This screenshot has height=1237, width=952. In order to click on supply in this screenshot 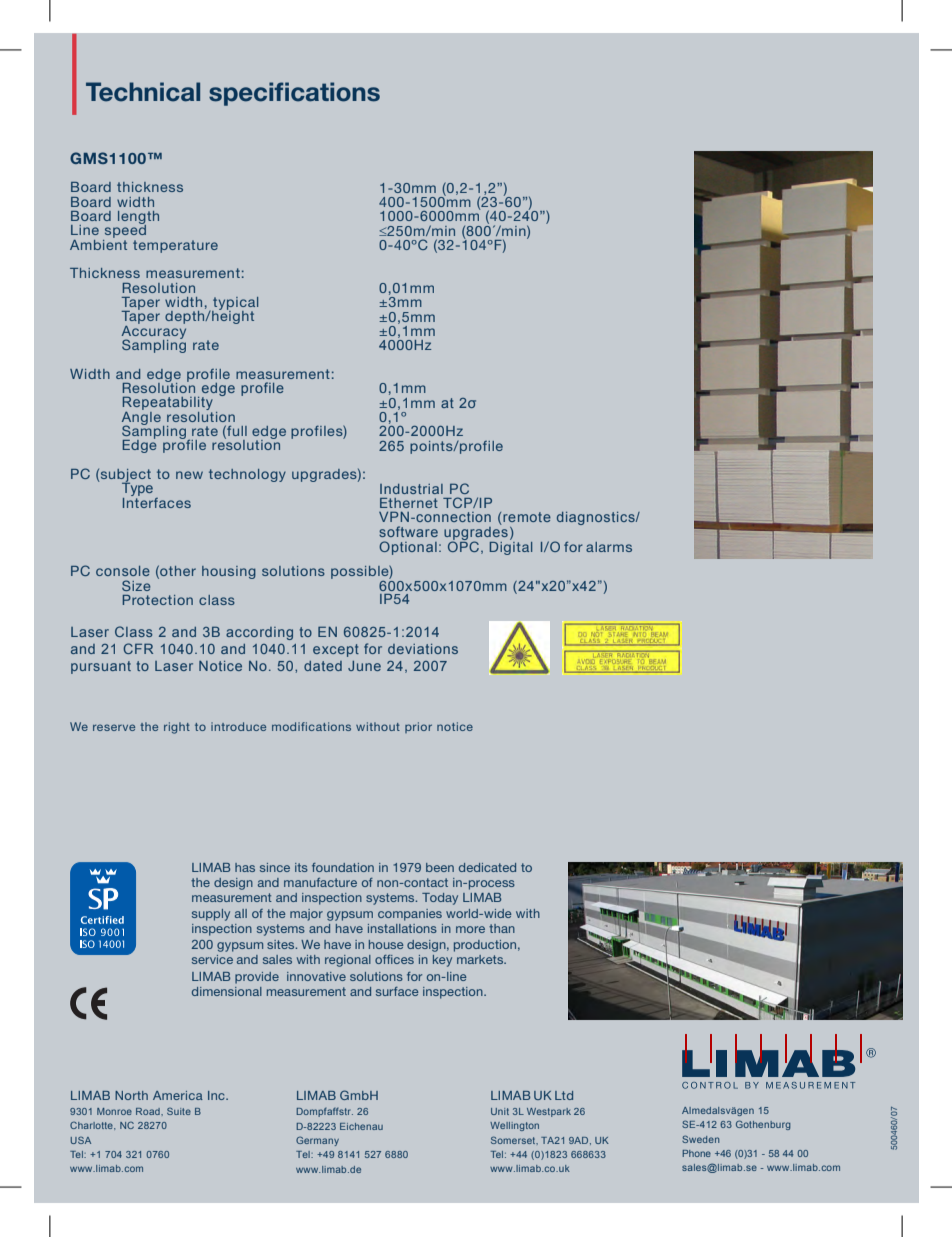, I will do `click(211, 915)`.
